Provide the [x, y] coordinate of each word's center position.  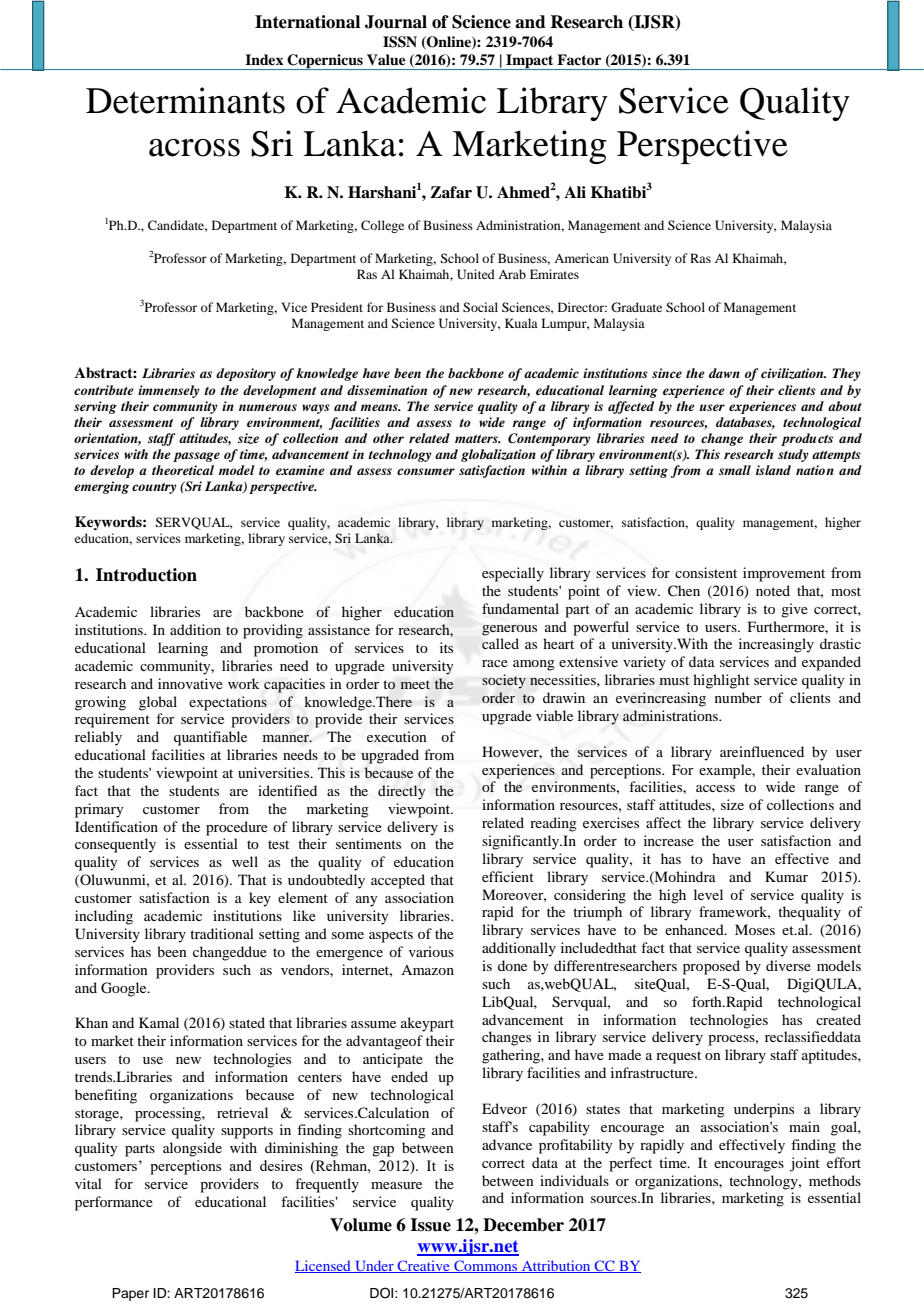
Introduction [146, 575]
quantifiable [210, 738]
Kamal [159, 1022]
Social [480, 307]
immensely [169, 391]
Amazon [427, 970]
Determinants [185, 100]
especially [513, 574]
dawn [724, 373]
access [715, 788]
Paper [130, 1294]
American [581, 258]
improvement [784, 574]
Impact [530, 62]
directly [401, 792]
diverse [788, 965]
